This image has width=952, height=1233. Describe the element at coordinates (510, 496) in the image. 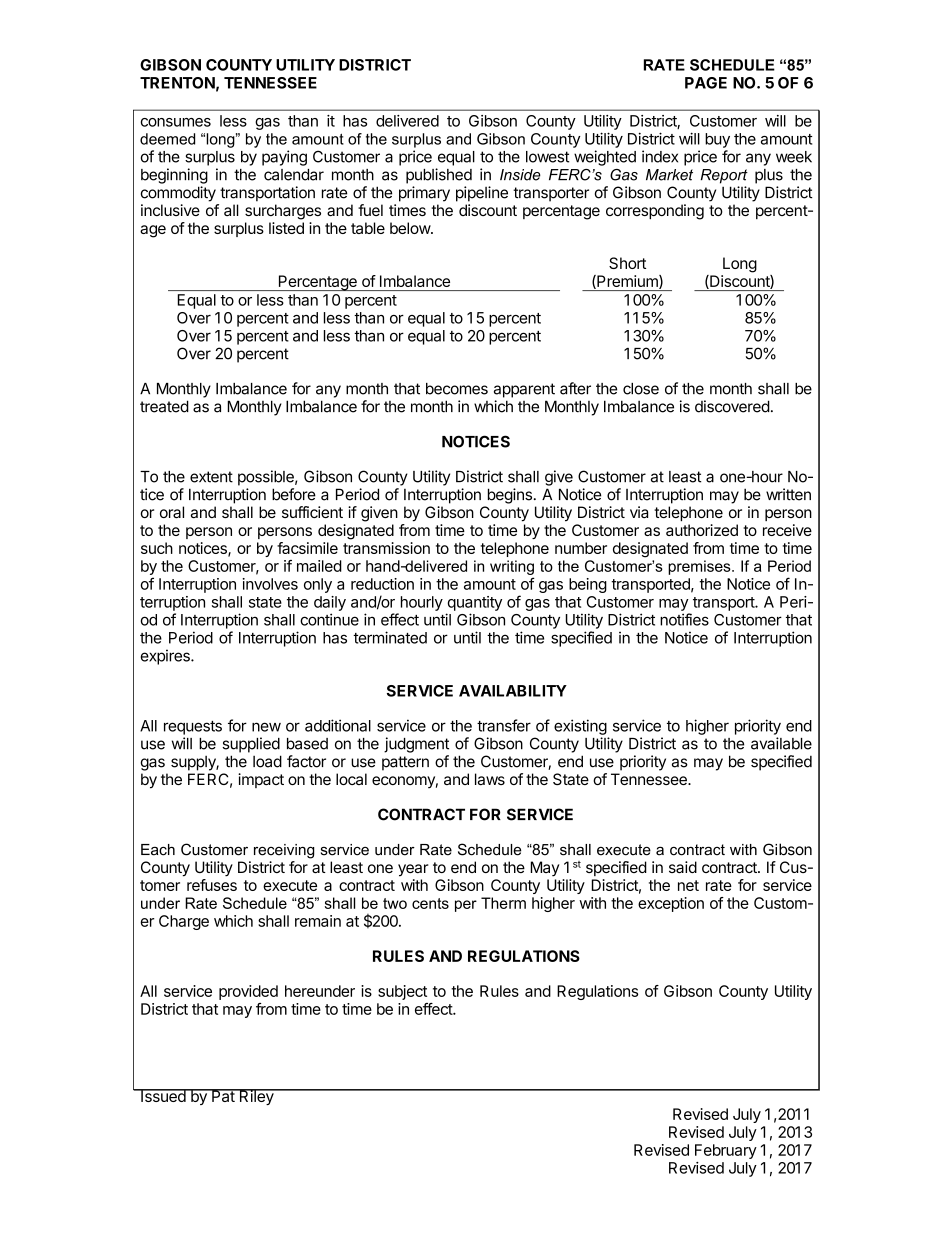

I see `begins` at that location.
